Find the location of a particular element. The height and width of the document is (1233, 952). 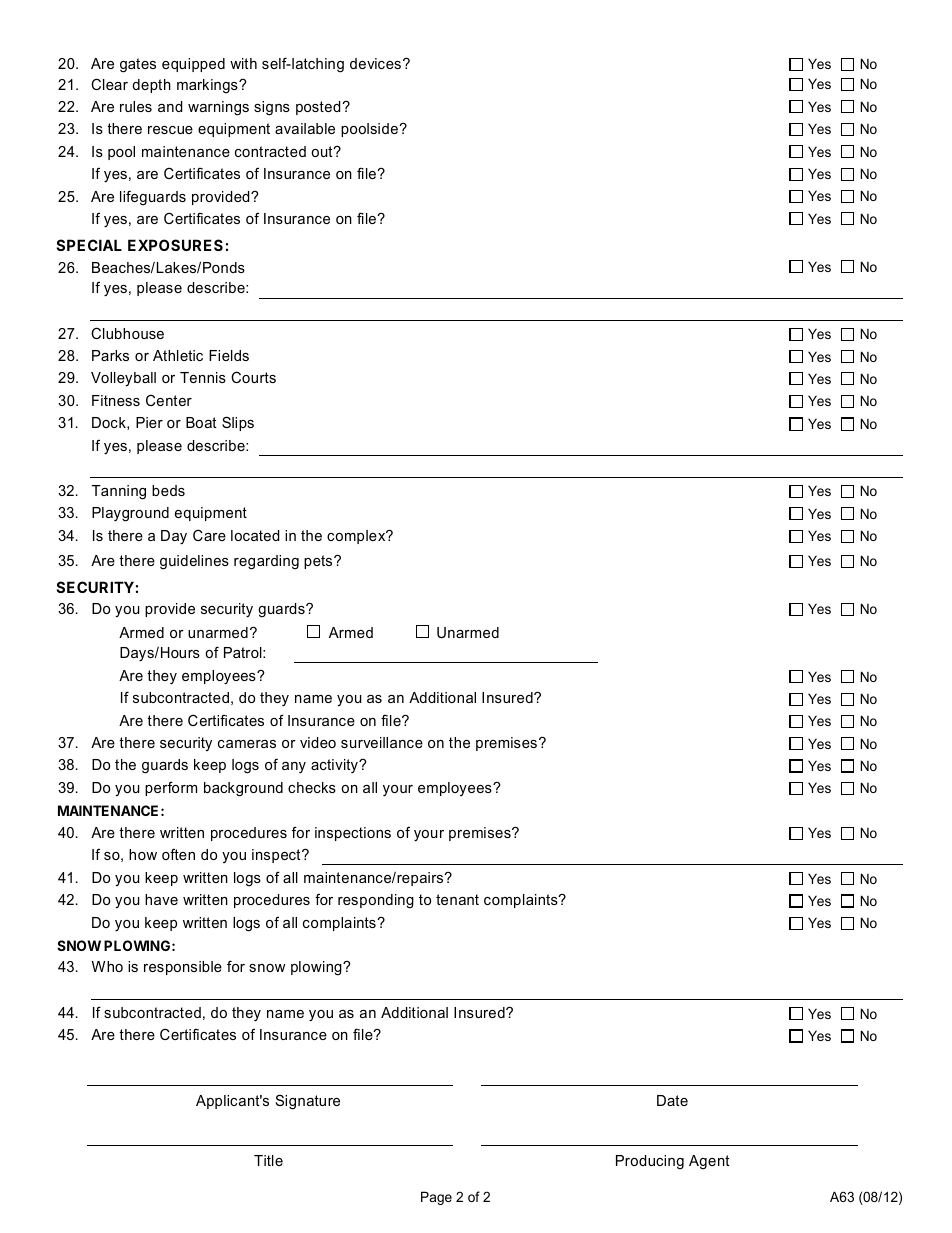

posted is located at coordinates (319, 108).
